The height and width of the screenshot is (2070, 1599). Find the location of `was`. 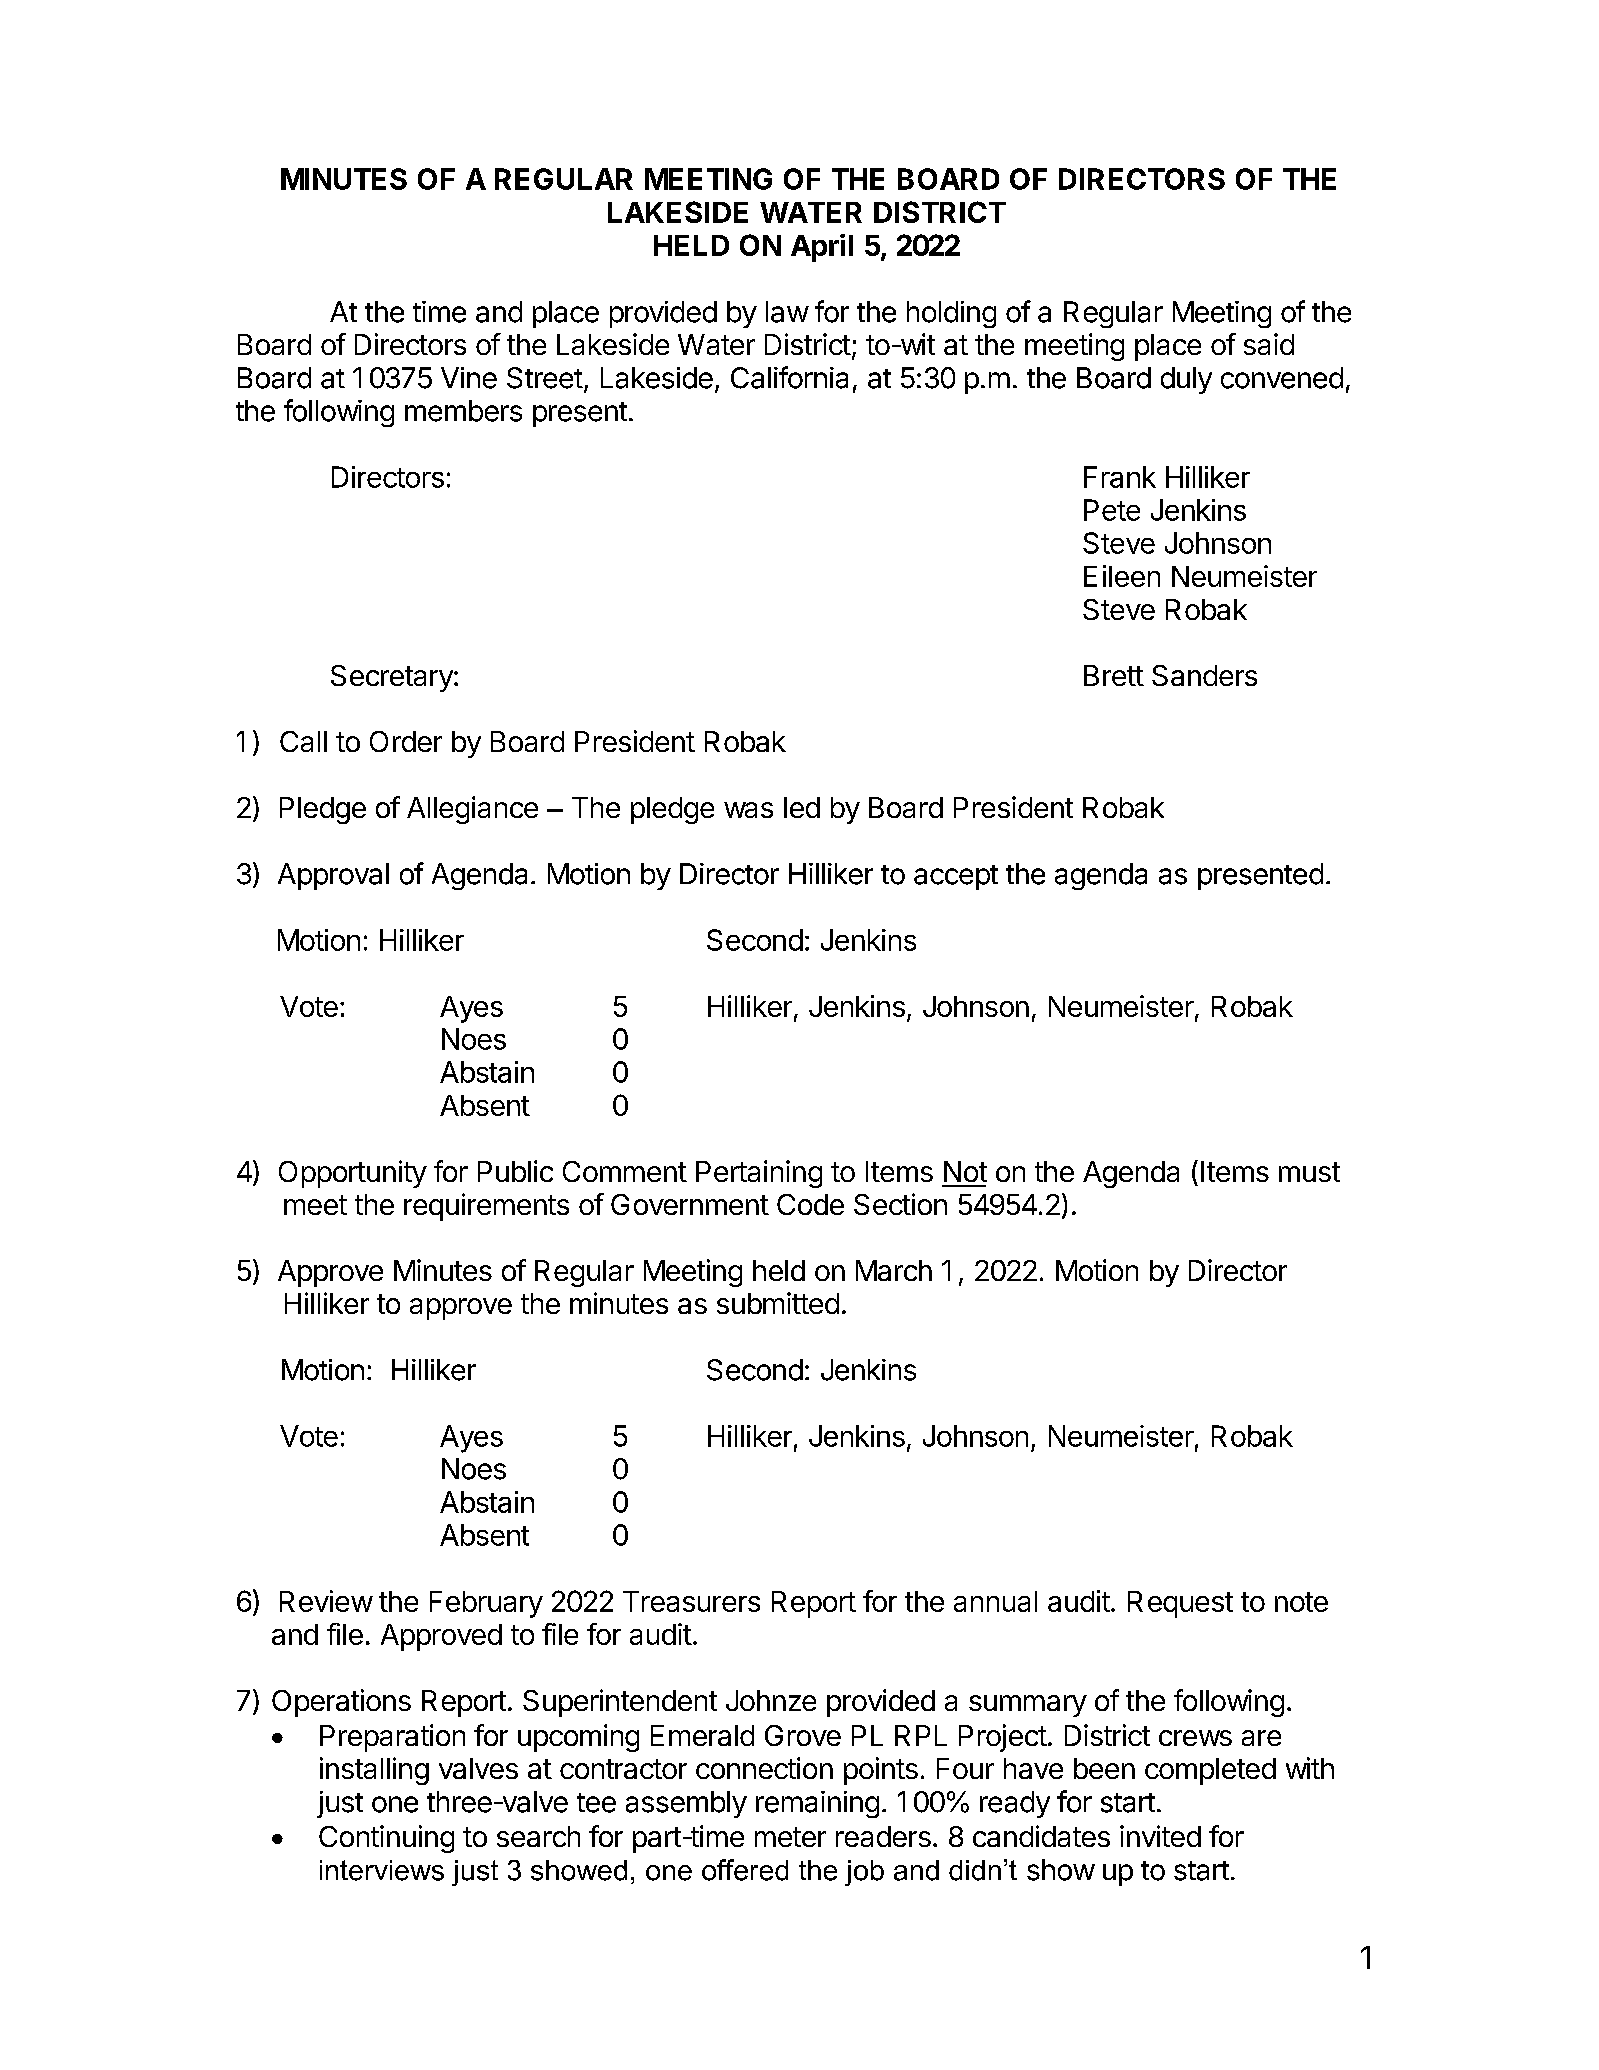

was is located at coordinates (748, 810).
